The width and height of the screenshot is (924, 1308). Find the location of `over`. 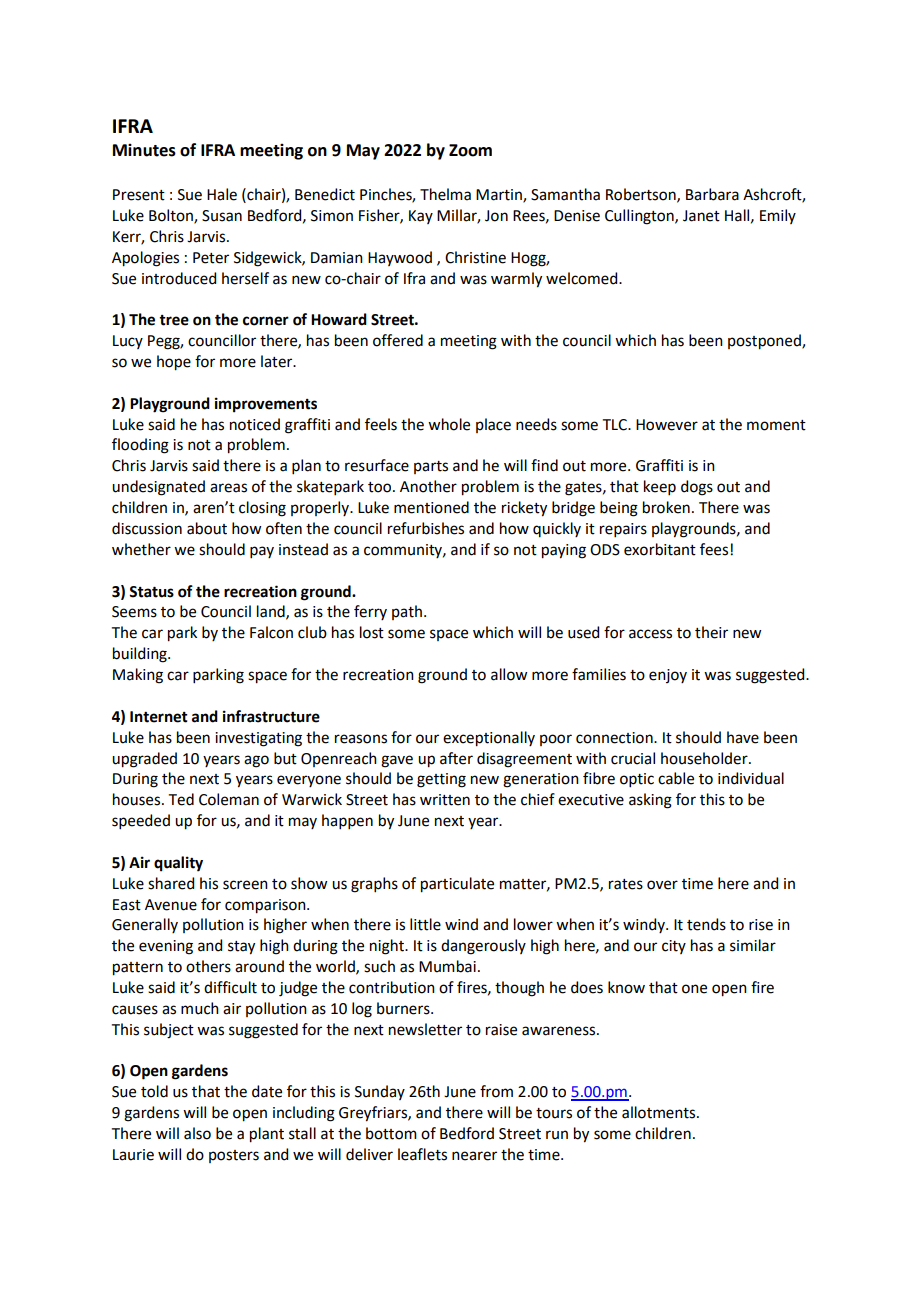

over is located at coordinates (662, 885).
